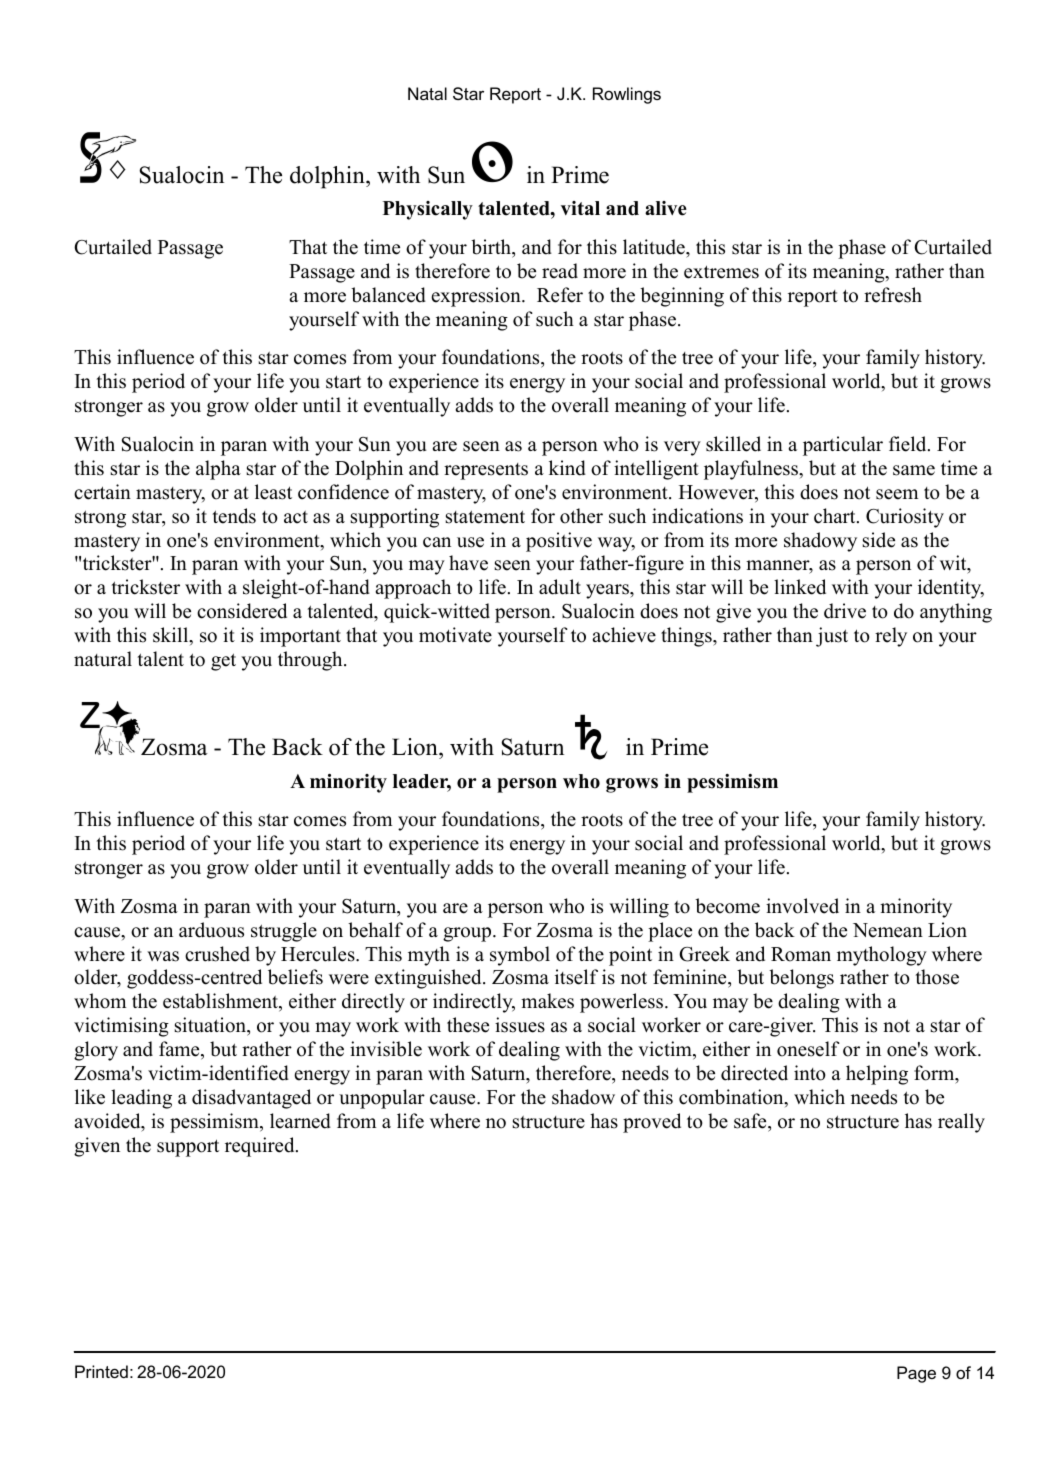 This screenshot has width=1040, height=1471. What do you see at coordinates (455, 635) in the screenshot?
I see `motivate` at bounding box center [455, 635].
